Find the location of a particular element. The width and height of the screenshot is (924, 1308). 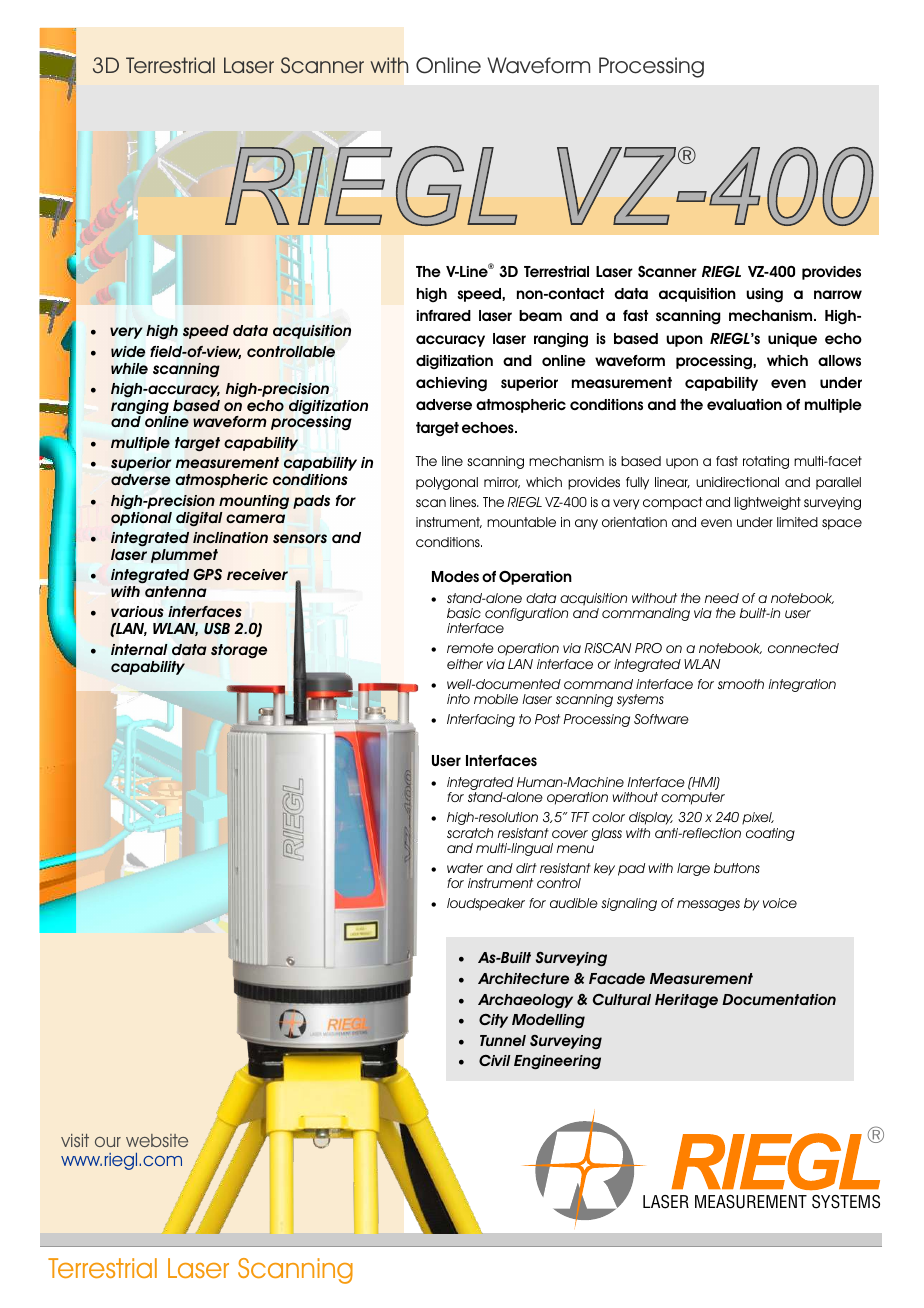

using is located at coordinates (764, 295).
